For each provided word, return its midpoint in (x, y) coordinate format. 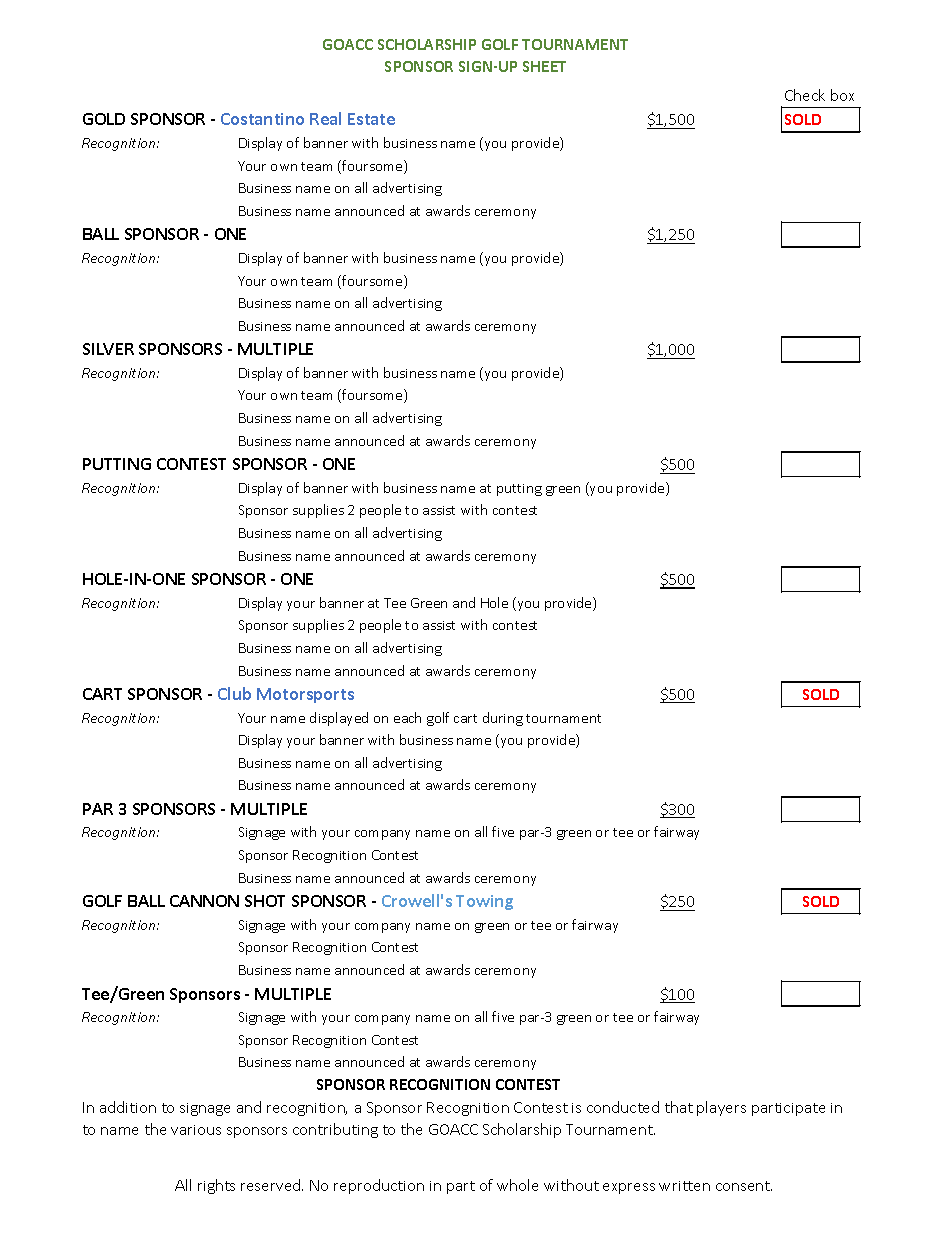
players (721, 1108)
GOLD (104, 119)
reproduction (379, 1186)
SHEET (544, 66)
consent (744, 1186)
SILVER (108, 349)
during (503, 719)
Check (805, 95)
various (196, 1130)
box (842, 95)
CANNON (204, 901)
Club (234, 693)
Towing (484, 902)
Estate (371, 119)
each (407, 717)
